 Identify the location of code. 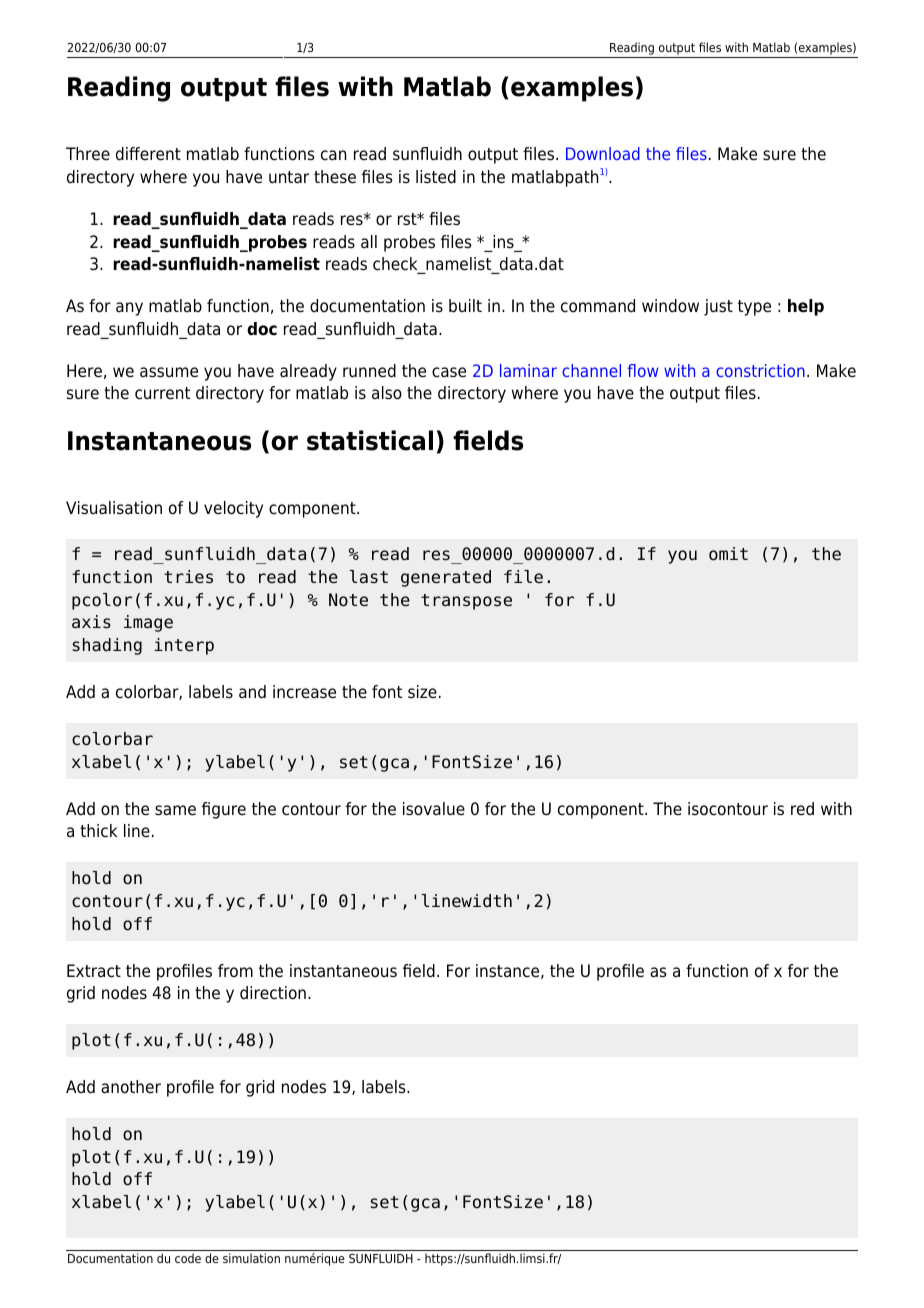
(188, 1258).
